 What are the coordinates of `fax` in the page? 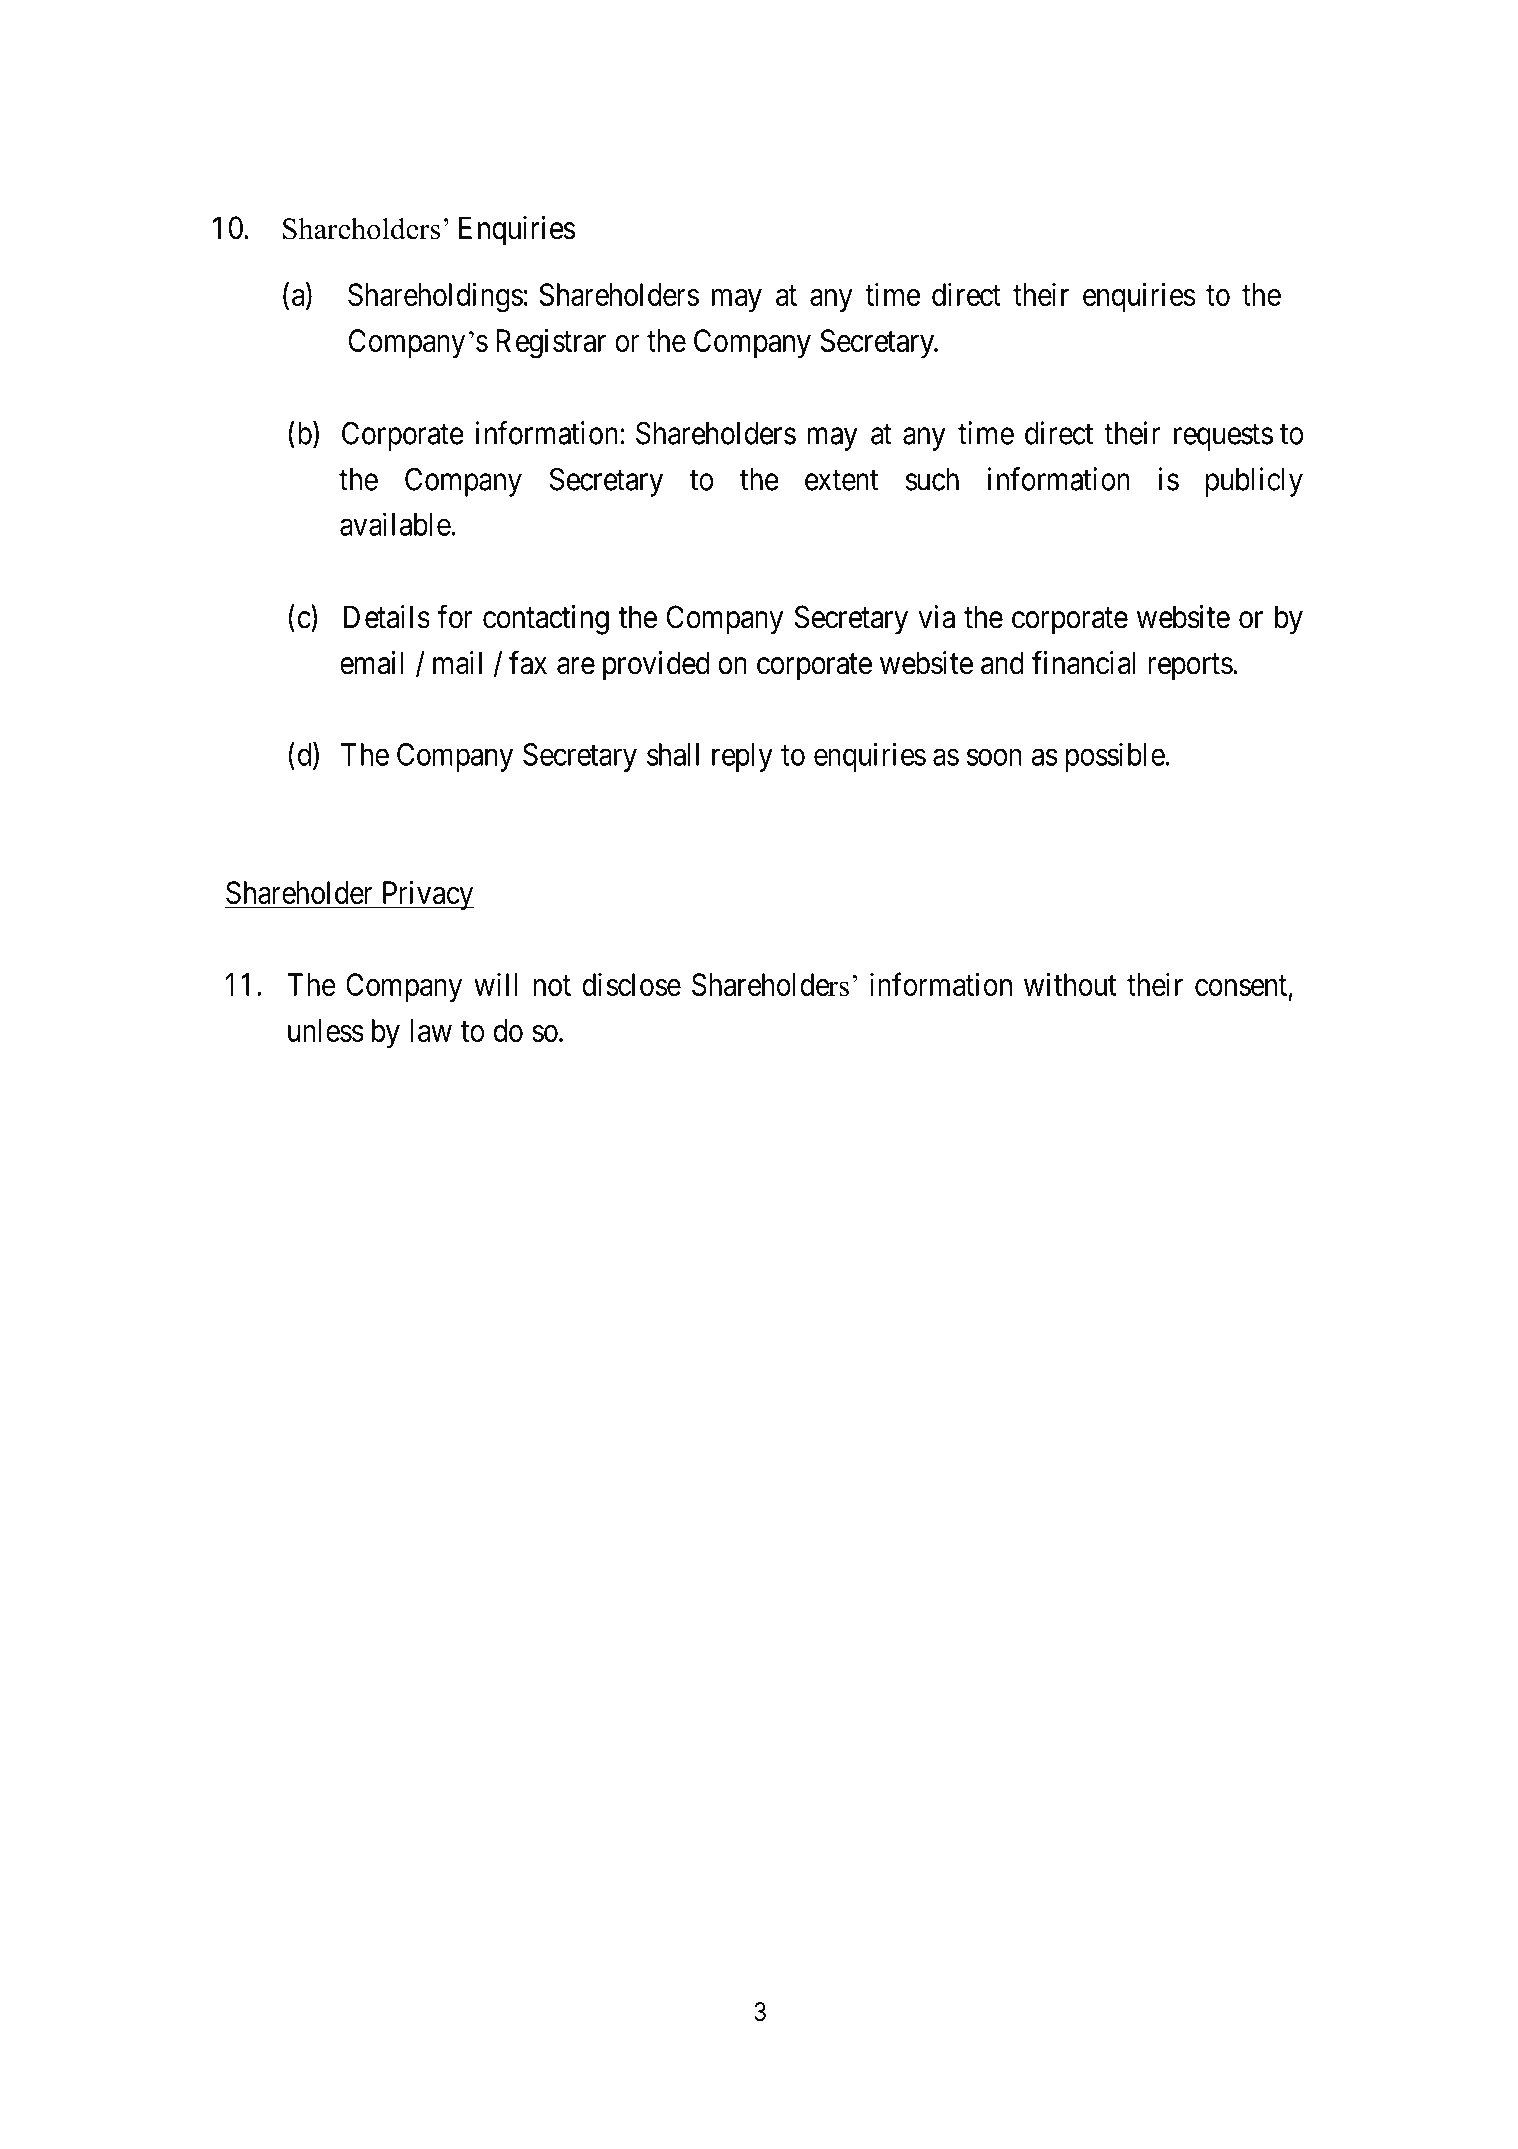 It's located at (528, 663).
